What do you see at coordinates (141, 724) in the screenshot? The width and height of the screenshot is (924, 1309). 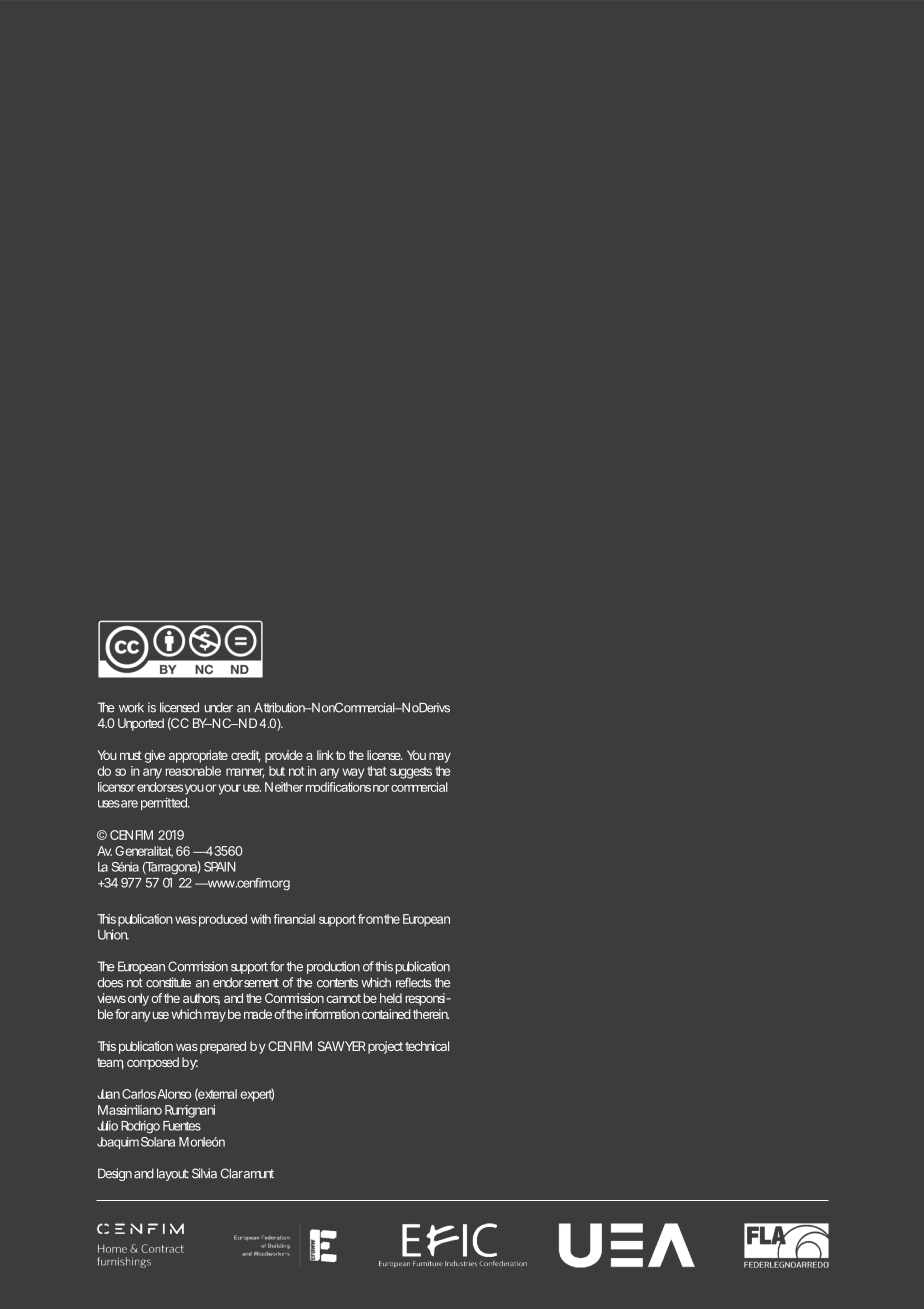 I see `Unported` at bounding box center [141, 724].
